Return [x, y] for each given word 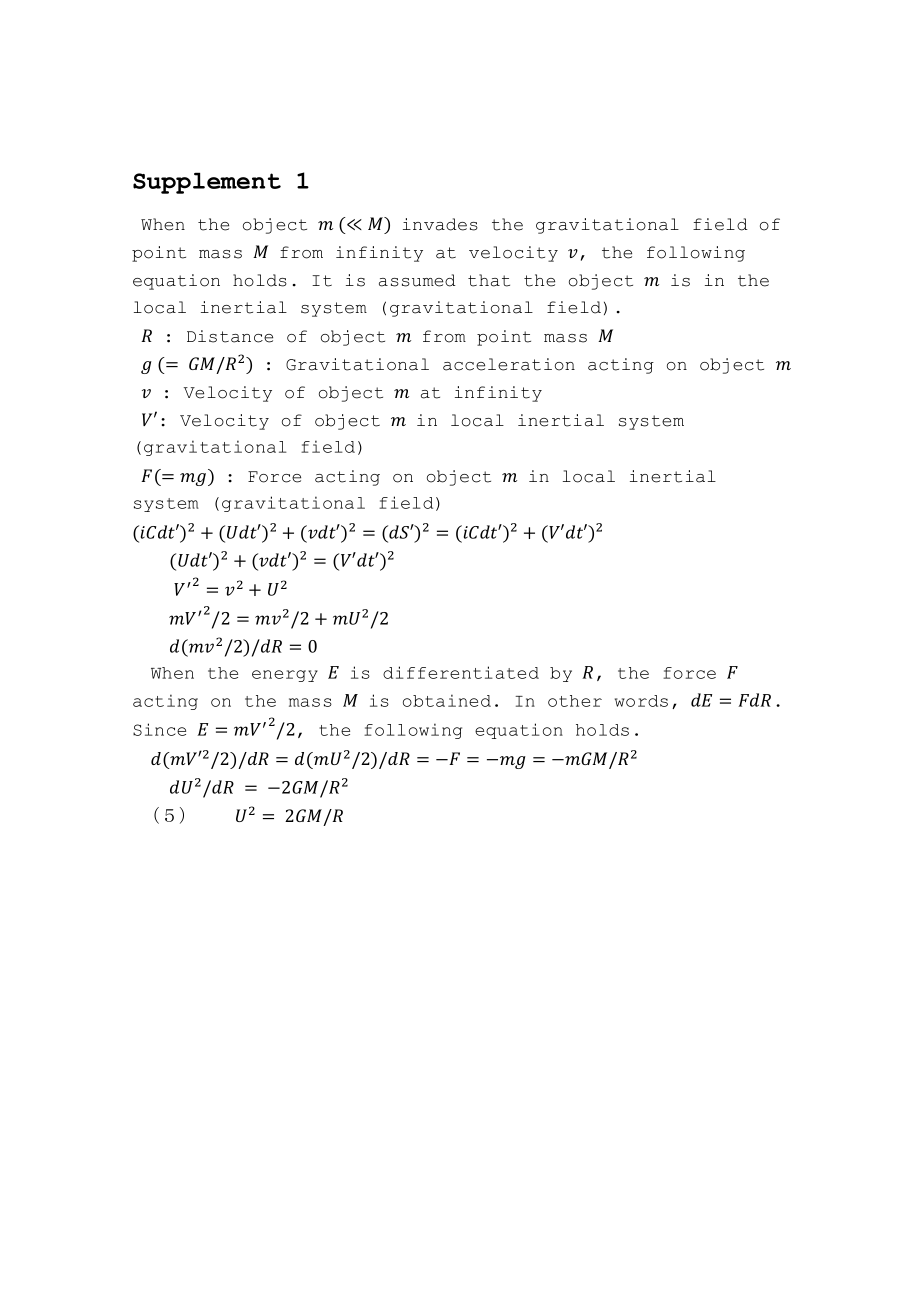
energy [285, 676]
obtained [447, 700]
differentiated [461, 672]
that [489, 280]
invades [440, 224]
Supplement [207, 183]
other [575, 701]
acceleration [509, 364]
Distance [230, 336]
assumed [417, 280]
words [641, 701]
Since [159, 729]
